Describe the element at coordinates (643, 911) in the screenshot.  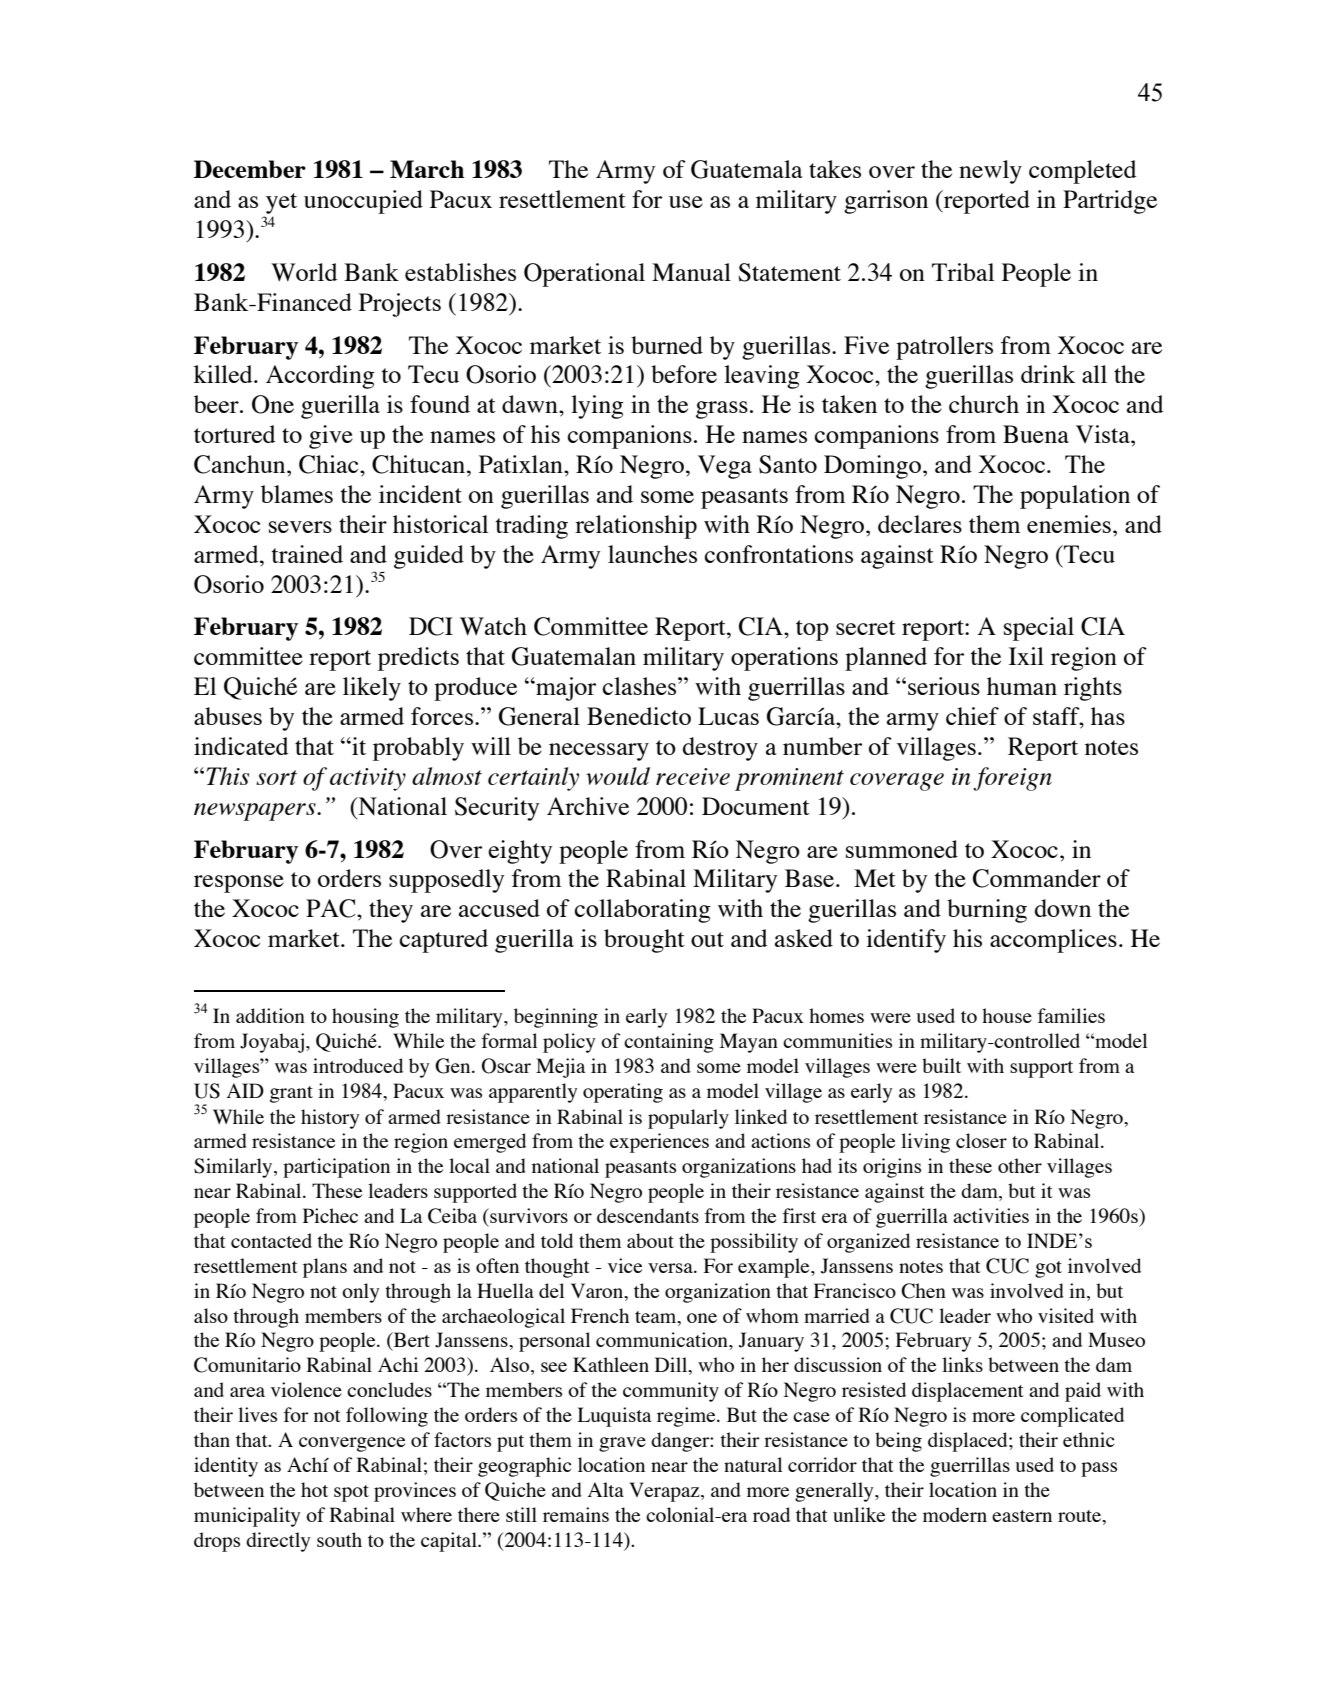
I see `collaborating` at that location.
